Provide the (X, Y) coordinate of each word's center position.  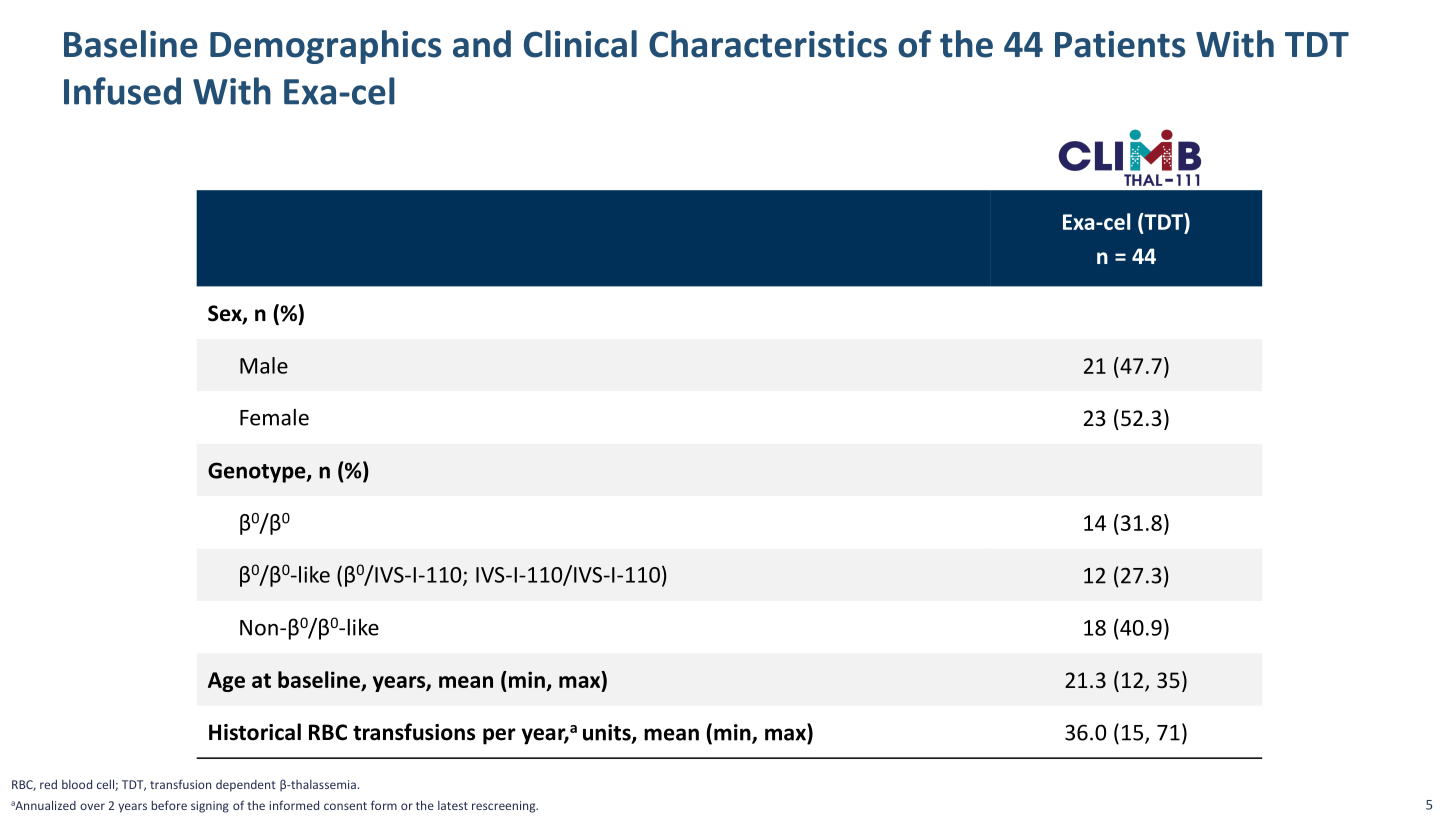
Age (226, 682)
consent (345, 806)
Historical (255, 732)
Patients (1120, 44)
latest (453, 805)
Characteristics (768, 44)
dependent (246, 786)
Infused (122, 91)
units (608, 733)
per (499, 736)
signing (210, 807)
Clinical (580, 44)
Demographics (326, 47)
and (482, 44)
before (169, 805)
